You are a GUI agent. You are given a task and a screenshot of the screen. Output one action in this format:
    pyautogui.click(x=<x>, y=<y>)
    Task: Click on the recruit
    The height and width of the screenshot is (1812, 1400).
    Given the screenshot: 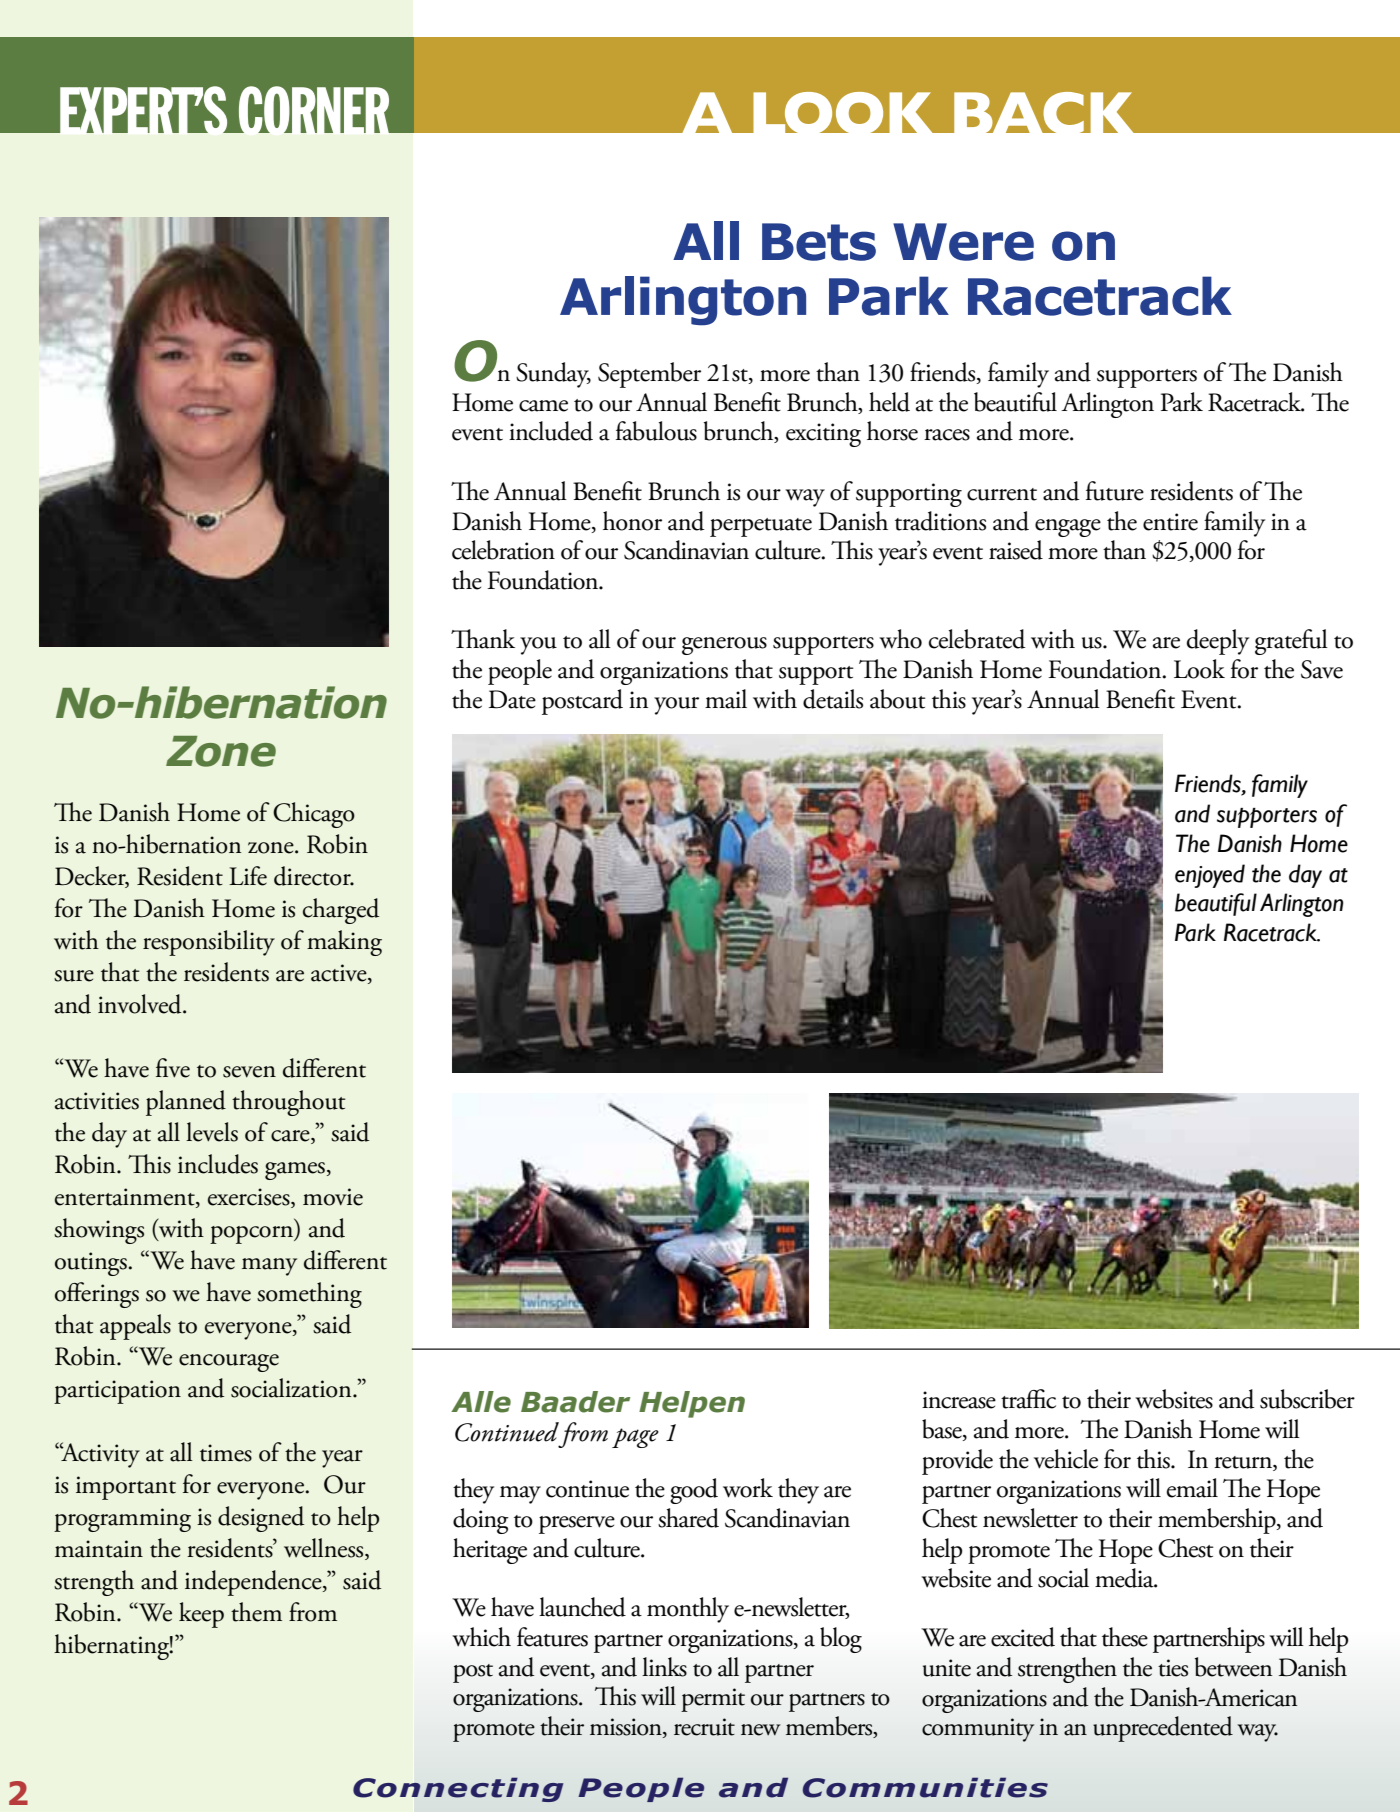 What is the action you would take?
    pyautogui.click(x=704, y=1727)
